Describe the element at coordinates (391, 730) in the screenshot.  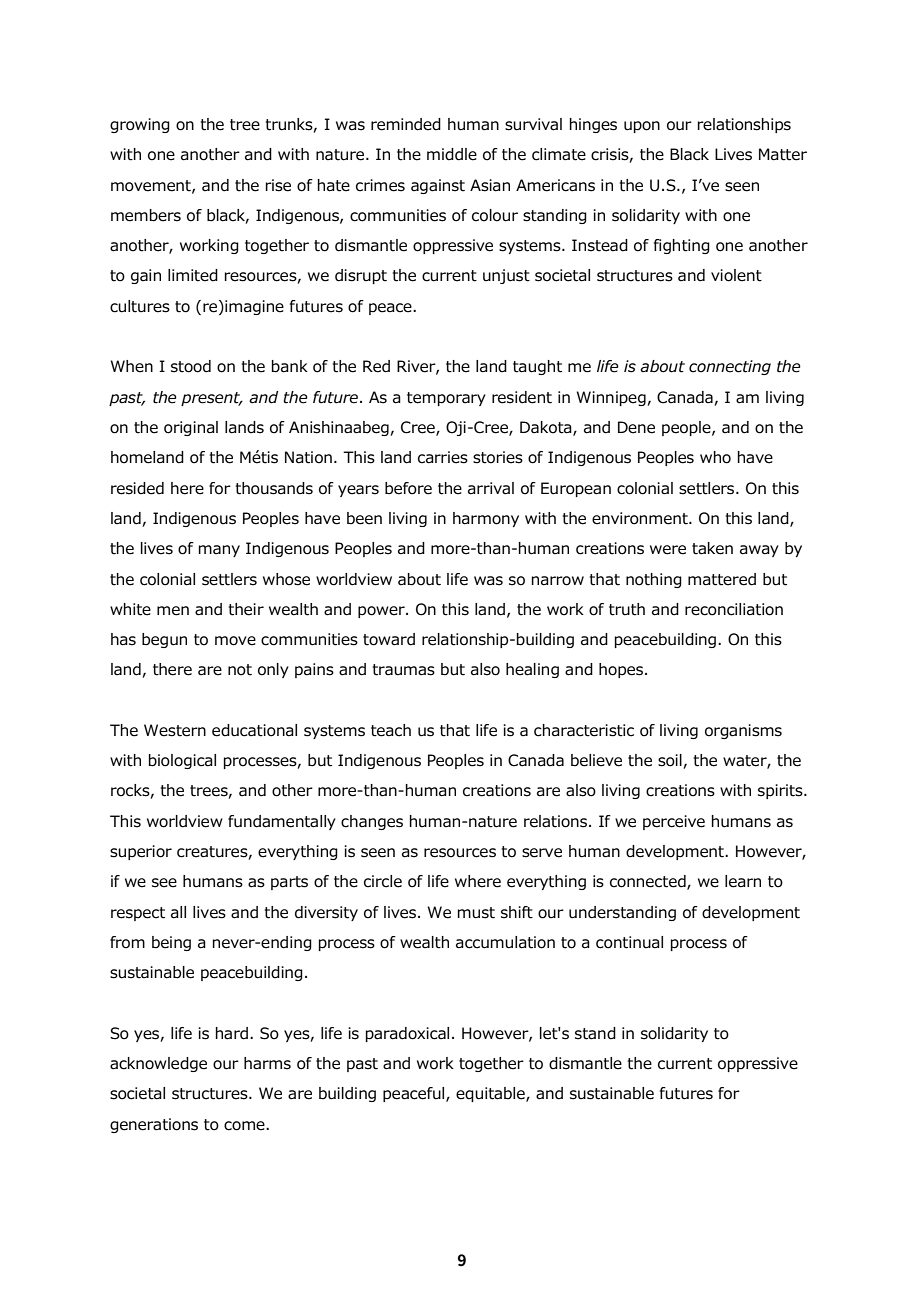
I see `teach` at that location.
